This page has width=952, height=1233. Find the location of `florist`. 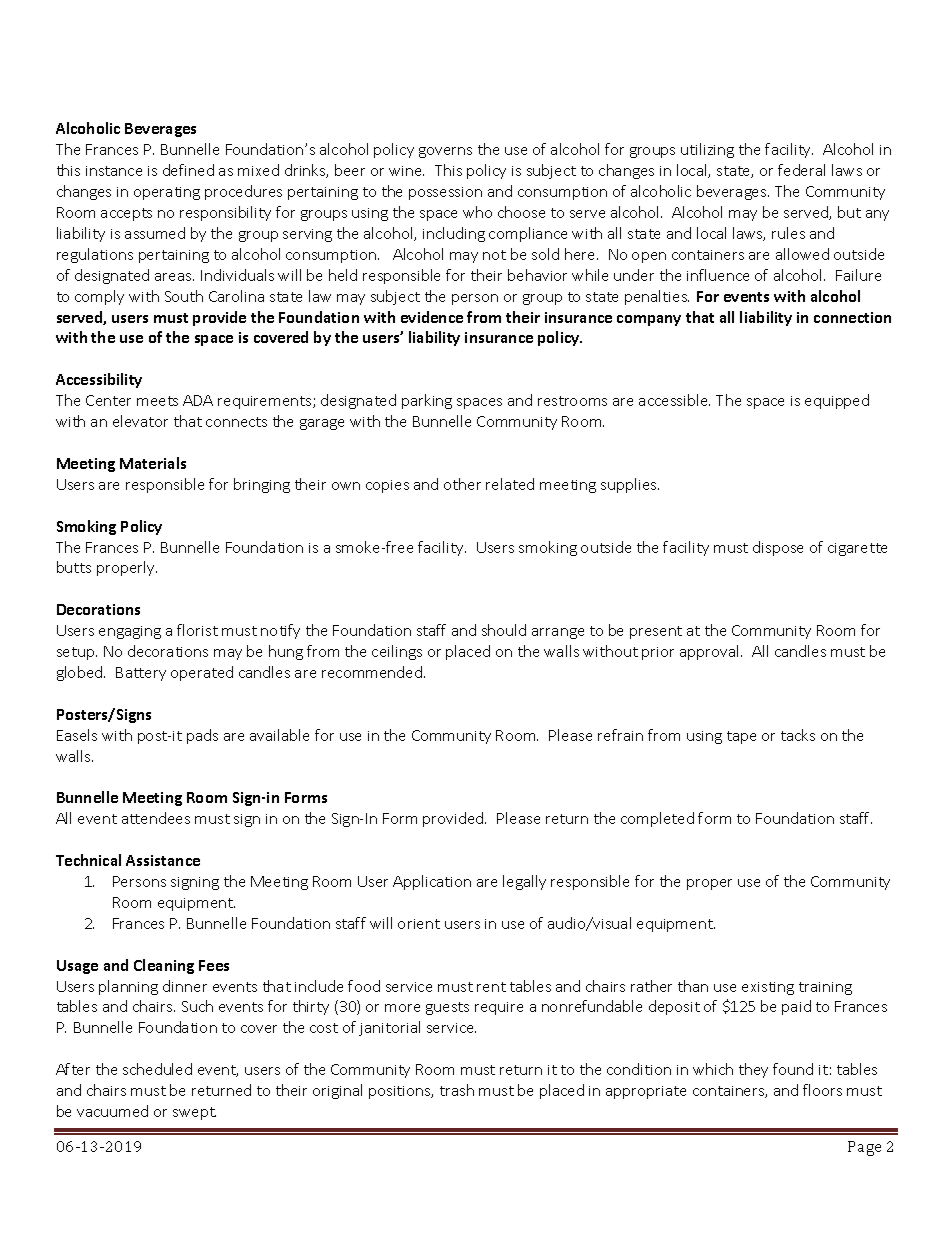

florist is located at coordinates (197, 630).
